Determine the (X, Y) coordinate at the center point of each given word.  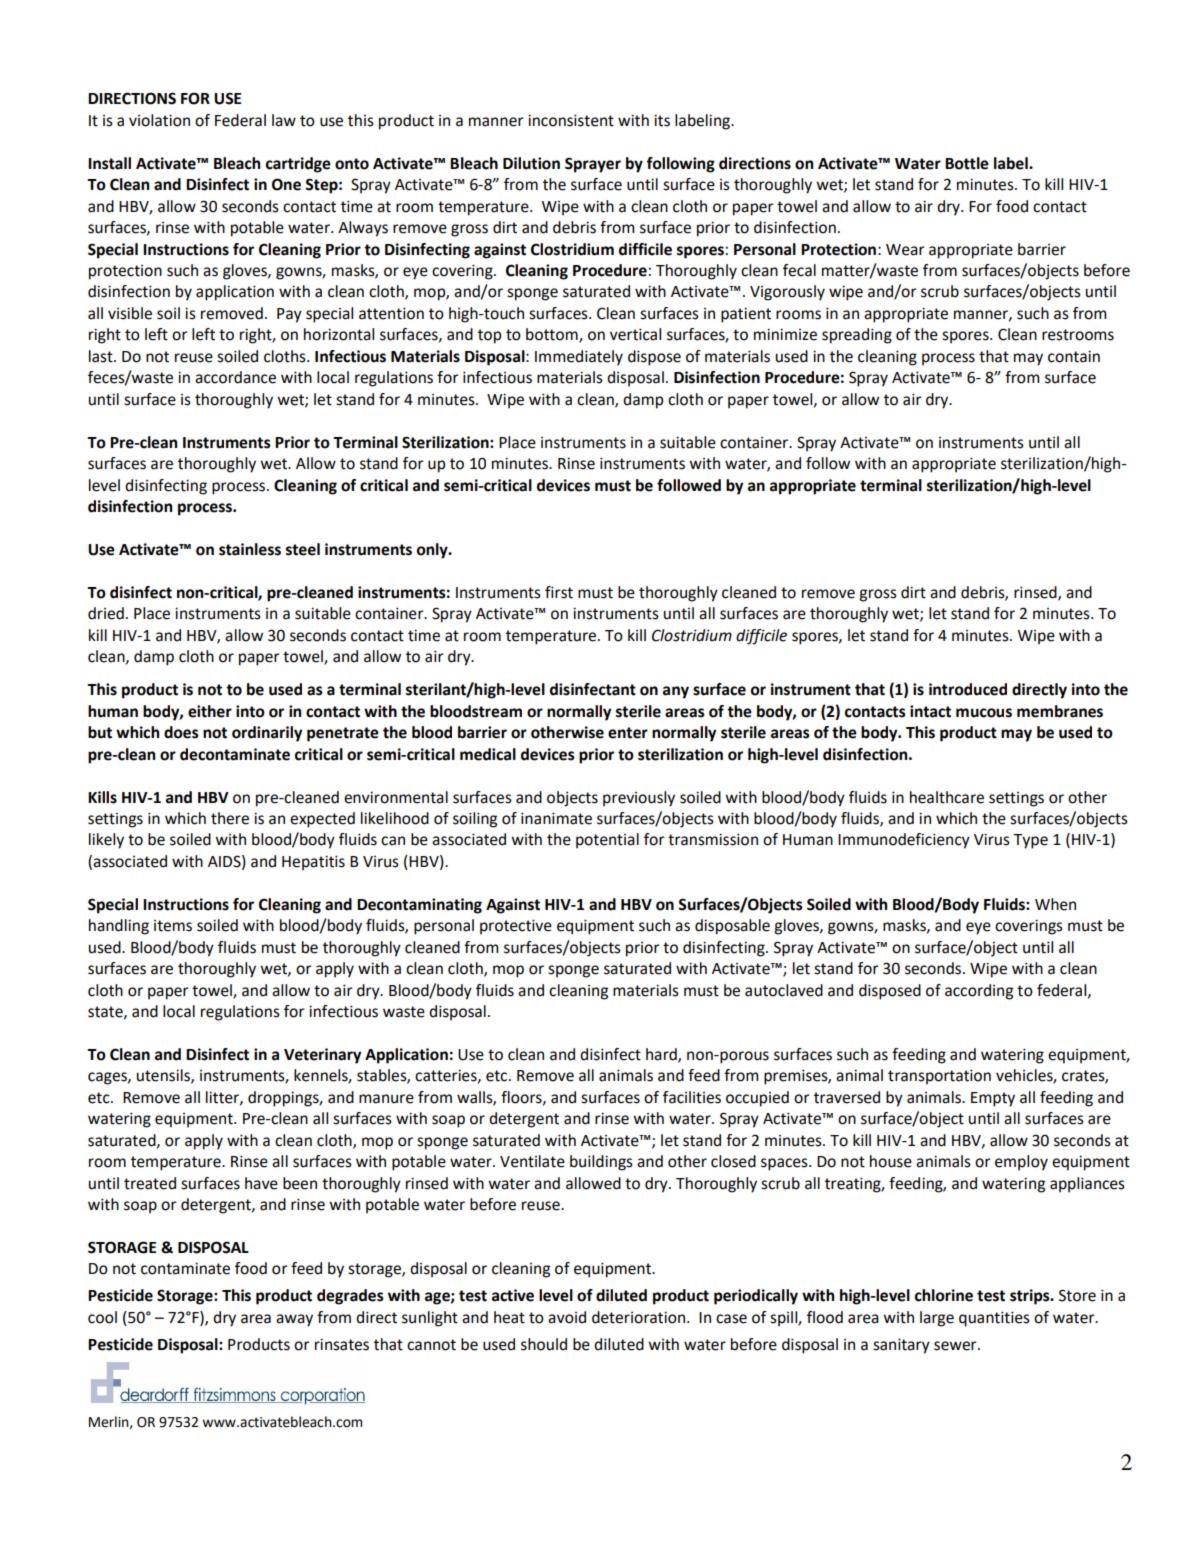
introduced (968, 689)
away (294, 1320)
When (1055, 904)
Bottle (967, 163)
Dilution (531, 163)
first (559, 592)
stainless (250, 549)
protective (516, 927)
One (286, 184)
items (173, 926)
